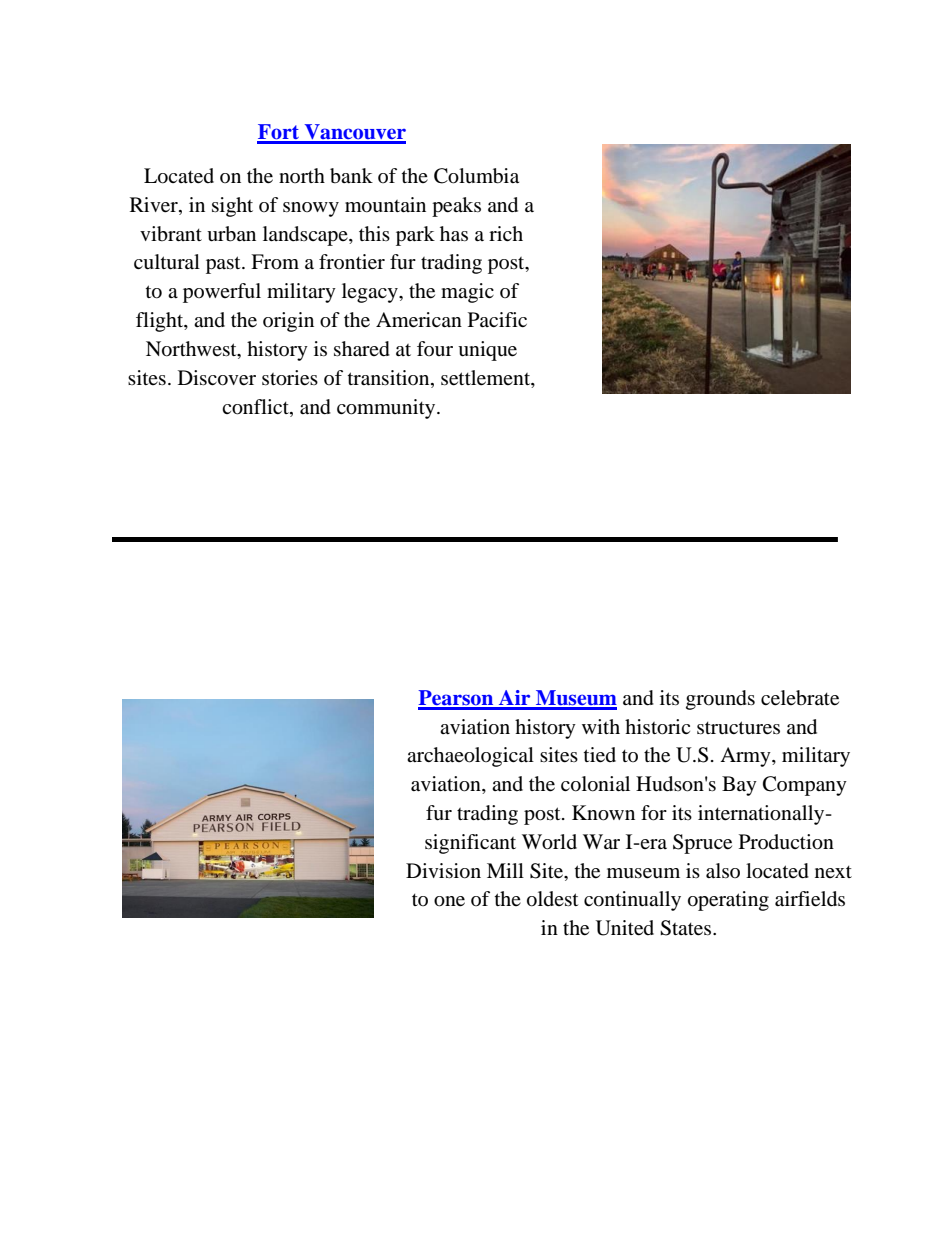 This document has height=1233, width=952. Describe the element at coordinates (800, 698) in the document. I see `celebrate` at that location.
